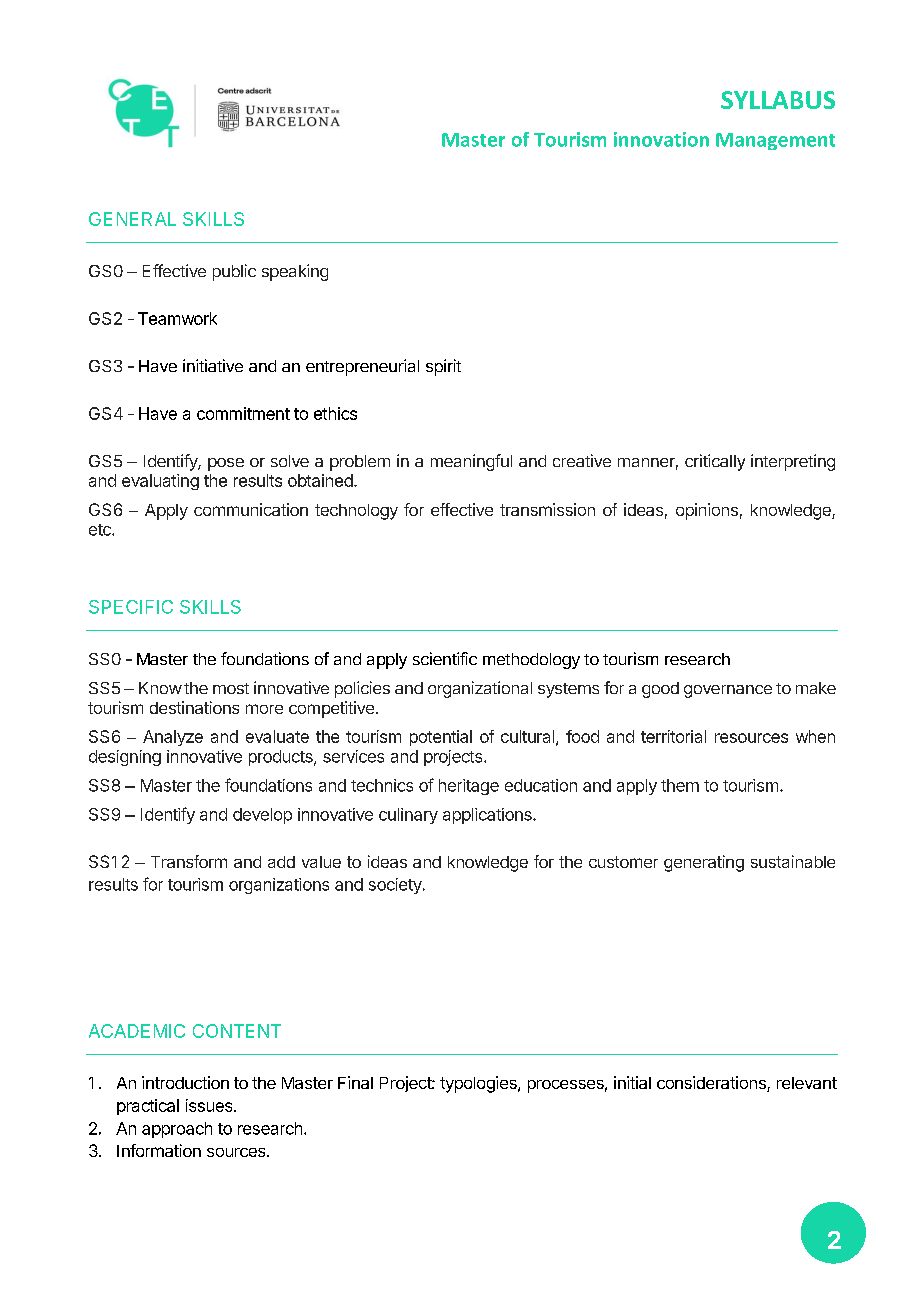  Describe the element at coordinates (728, 691) in the page. I see `governance` at that location.
